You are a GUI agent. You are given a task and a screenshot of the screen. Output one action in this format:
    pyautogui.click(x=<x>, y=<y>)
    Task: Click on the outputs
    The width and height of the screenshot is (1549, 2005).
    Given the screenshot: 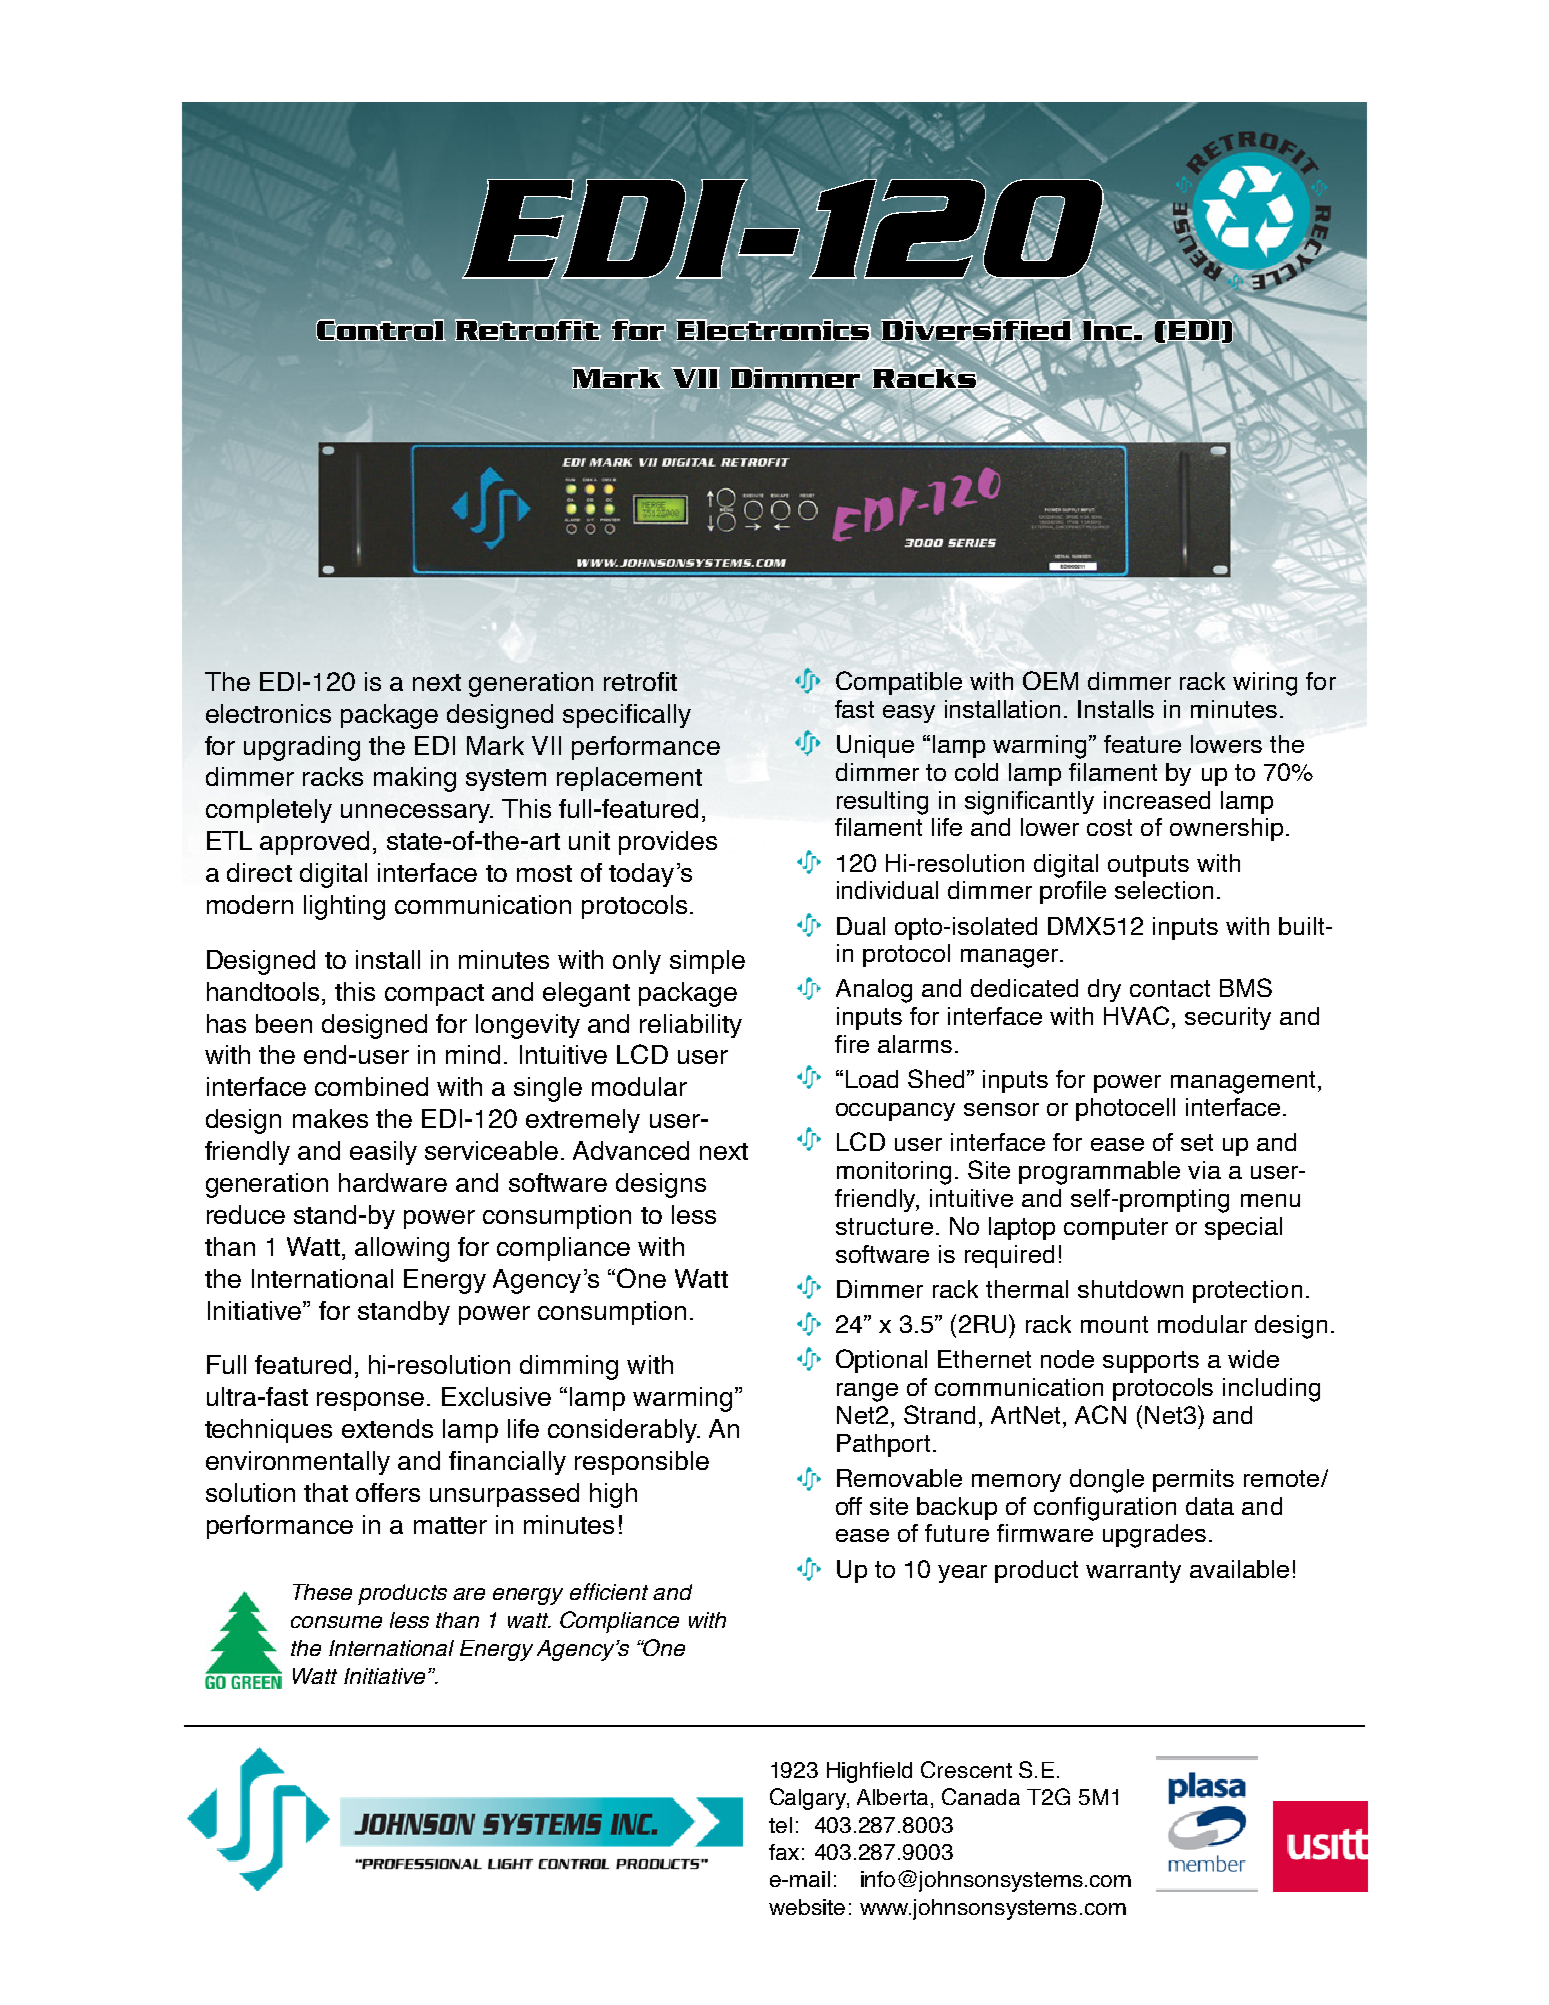 What is the action you would take?
    pyautogui.click(x=1148, y=866)
